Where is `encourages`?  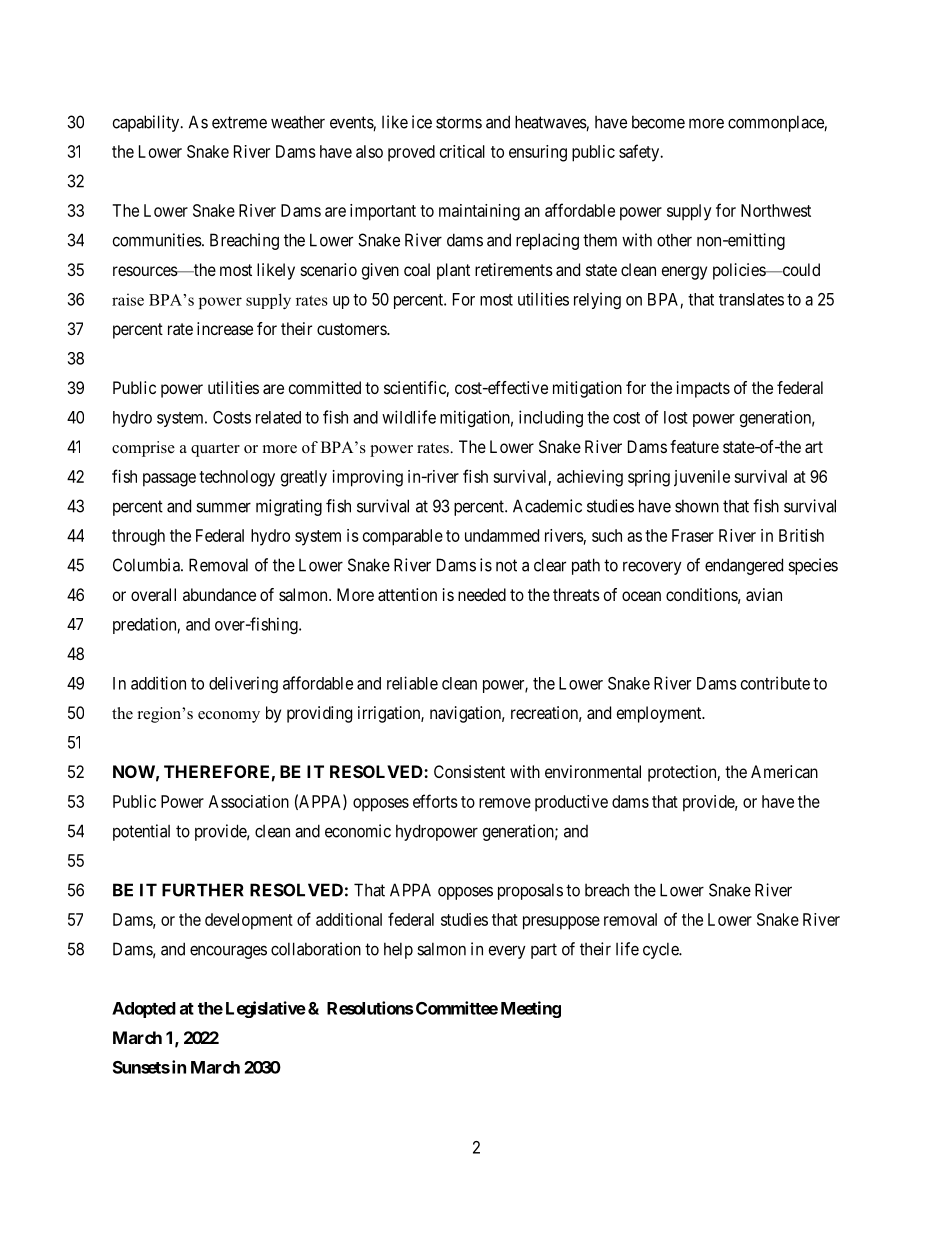
encourages is located at coordinates (228, 952).
